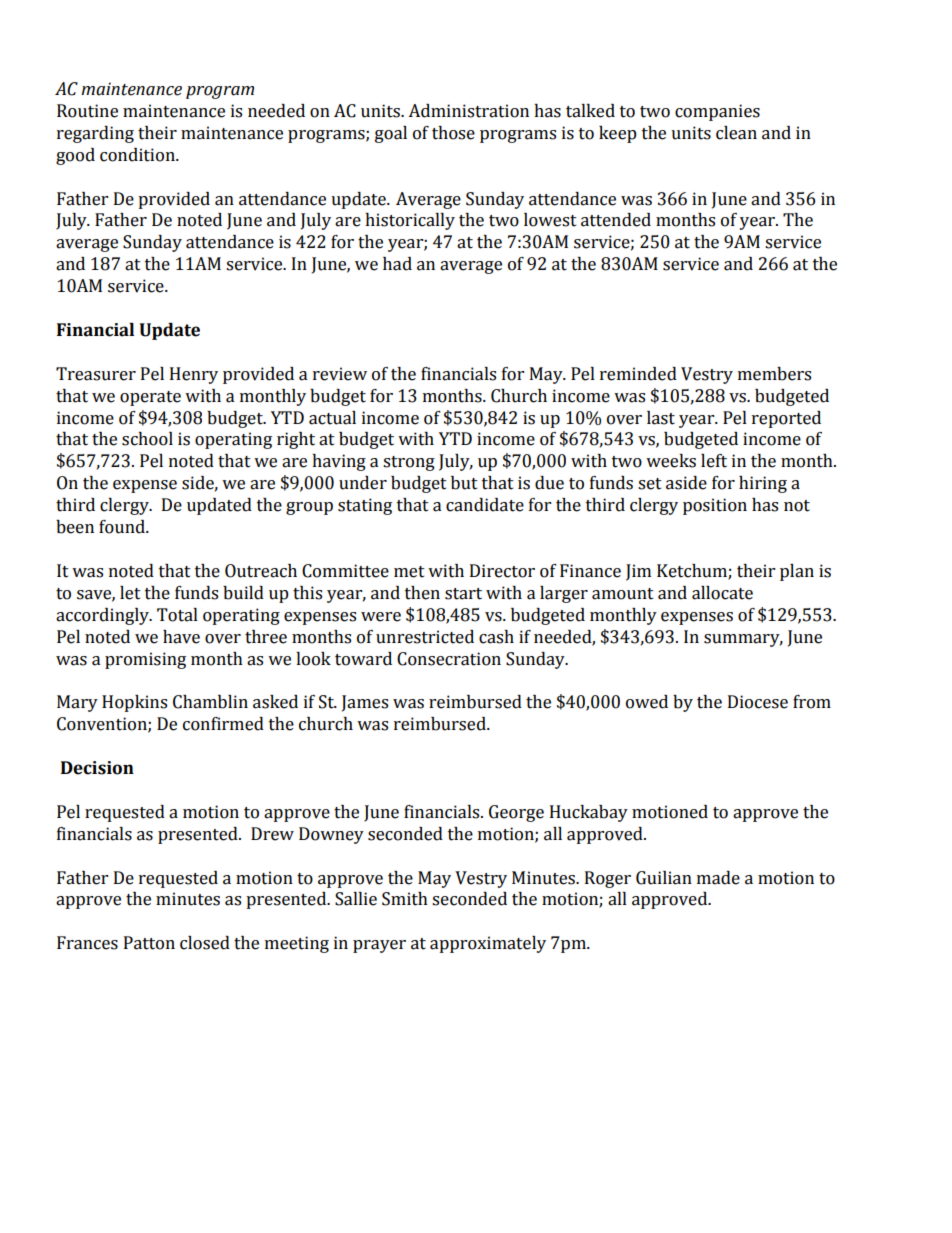 The height and width of the screenshot is (1233, 952). What do you see at coordinates (714, 461) in the screenshot?
I see `left` at bounding box center [714, 461].
